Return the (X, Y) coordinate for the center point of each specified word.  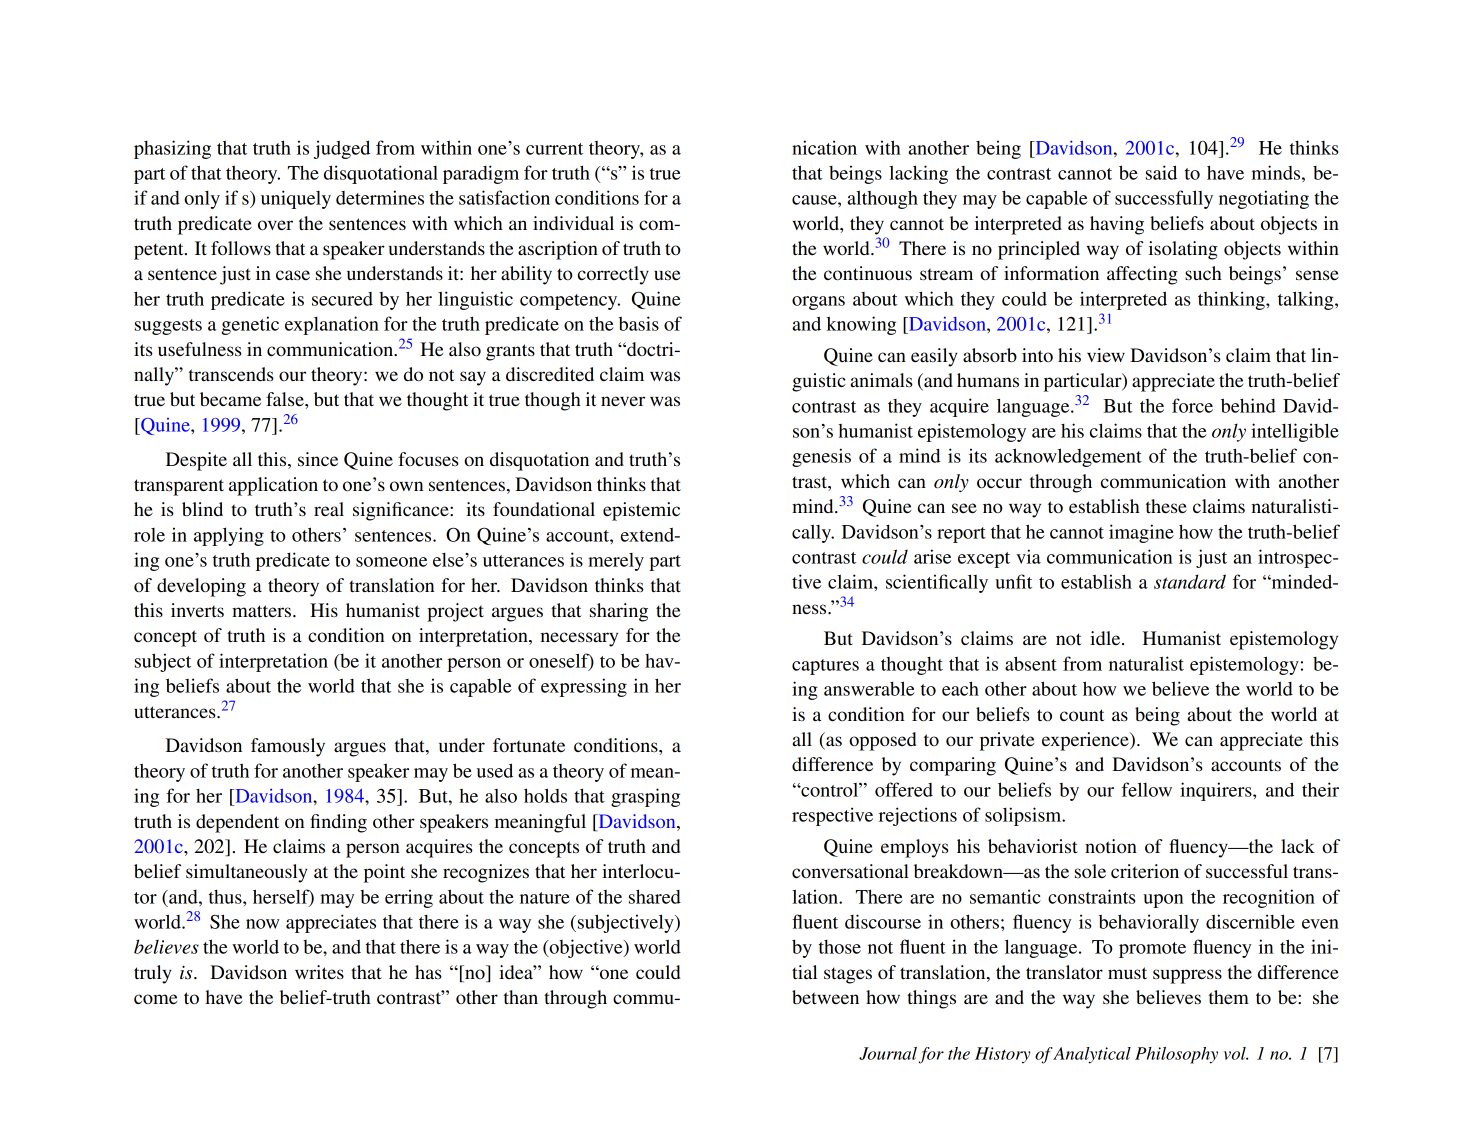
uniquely (296, 199)
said (1161, 172)
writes (319, 972)
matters (261, 611)
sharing (619, 612)
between (825, 997)
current (554, 149)
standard (1190, 581)
